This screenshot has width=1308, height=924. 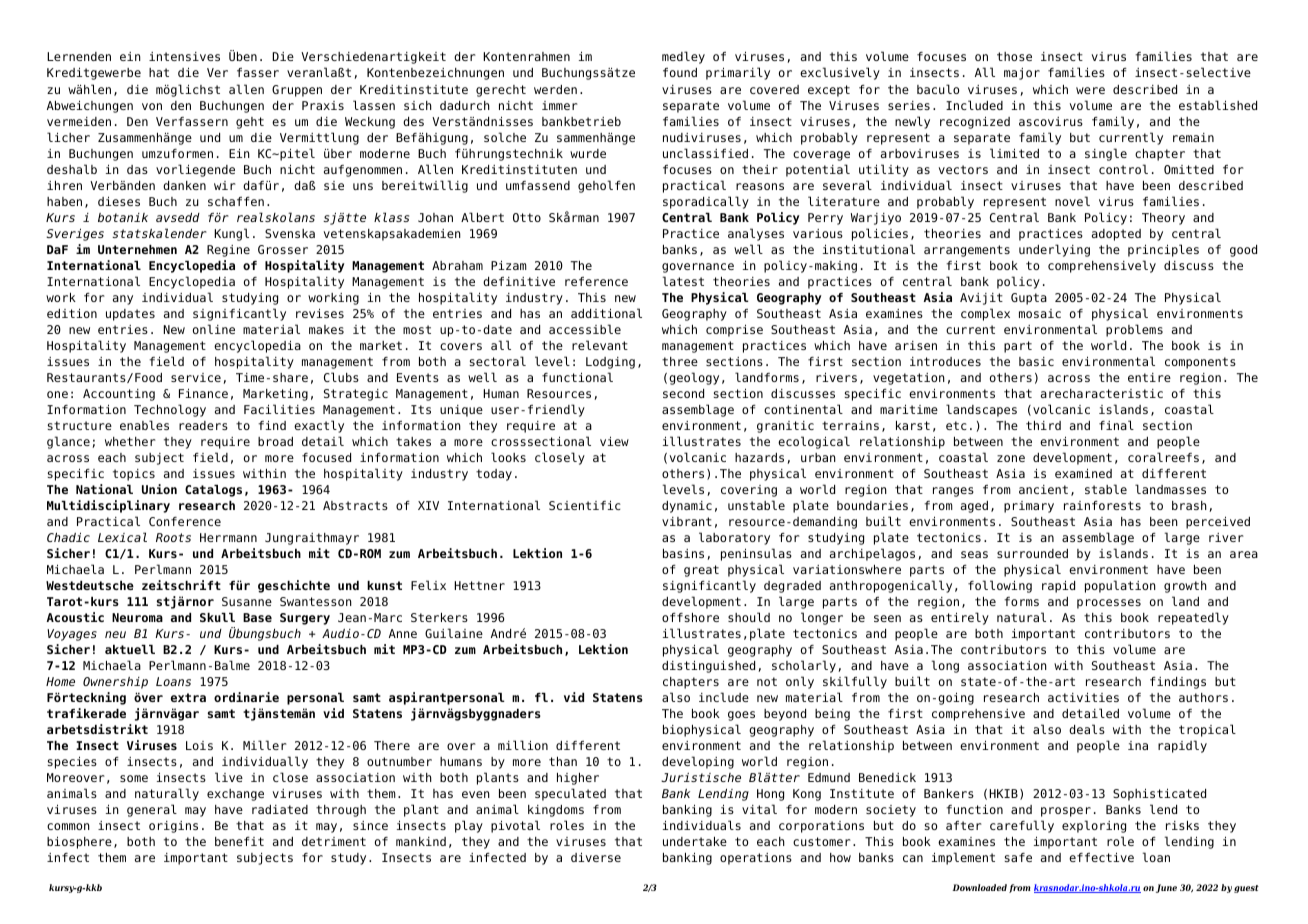 I want to click on diverse, so click(x=596, y=857).
